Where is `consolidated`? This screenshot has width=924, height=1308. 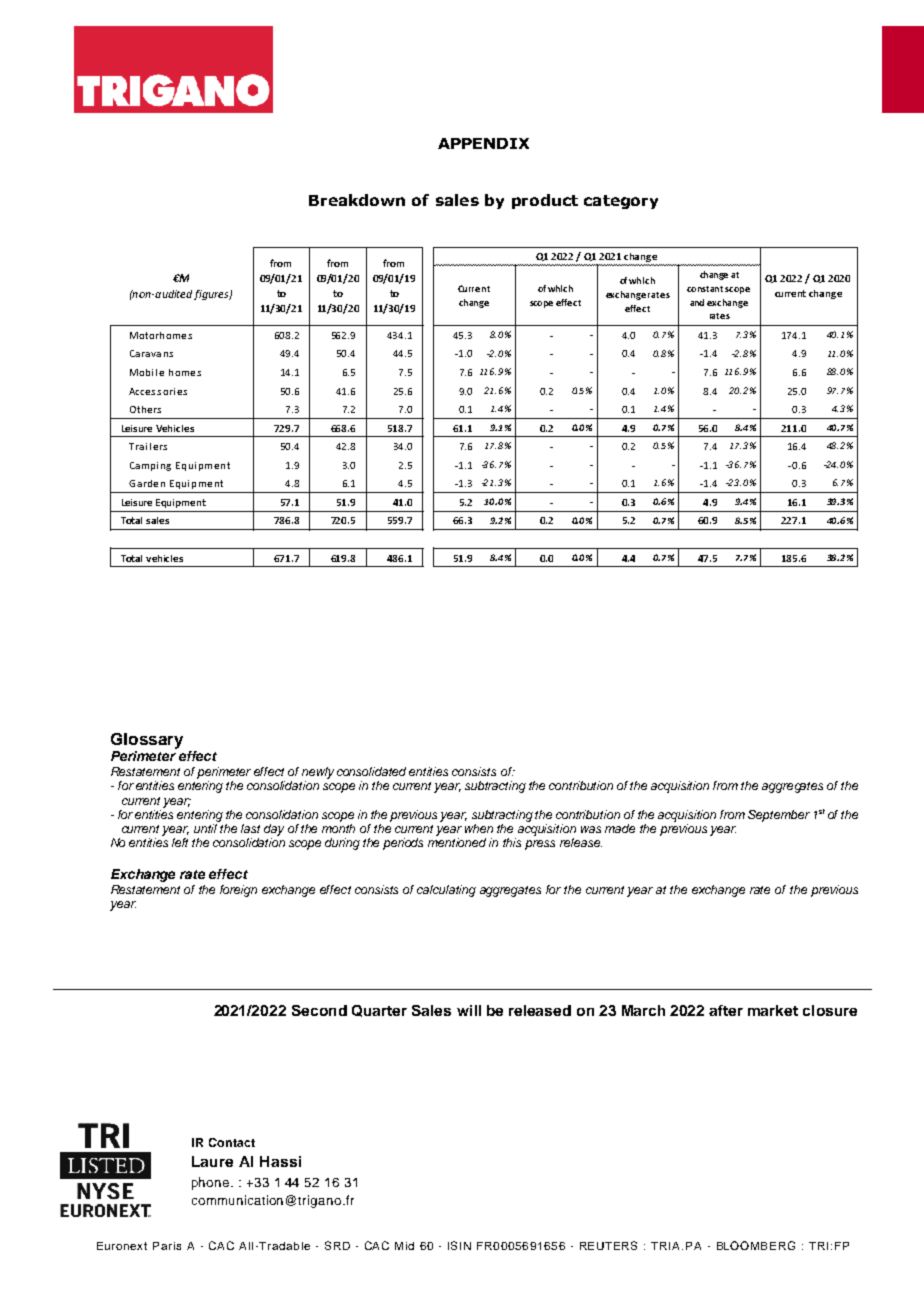 consolidated is located at coordinates (371, 771).
